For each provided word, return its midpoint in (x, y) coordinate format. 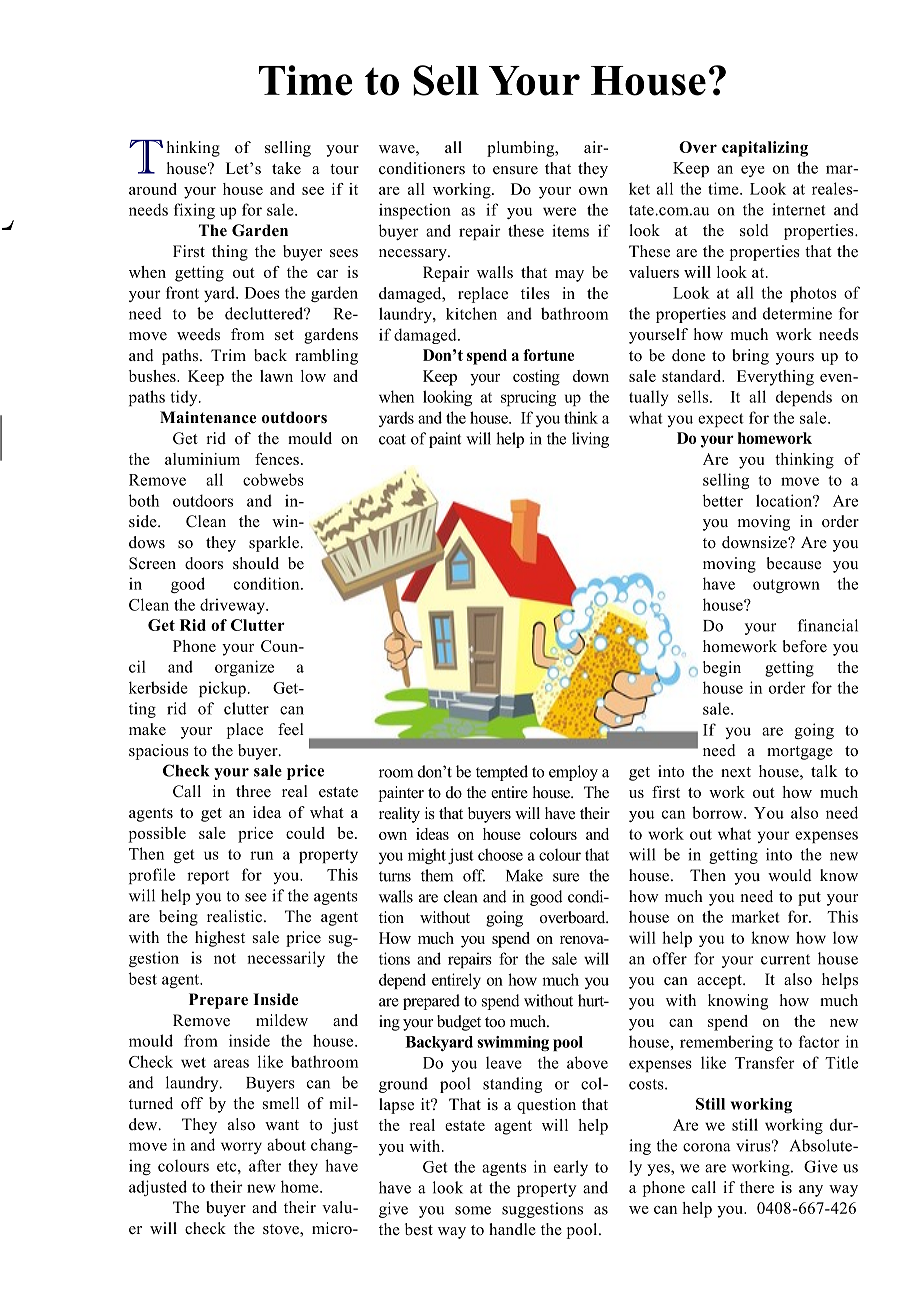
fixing (194, 211)
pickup (222, 689)
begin (722, 669)
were (559, 211)
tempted (502, 773)
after (265, 1165)
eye (753, 171)
